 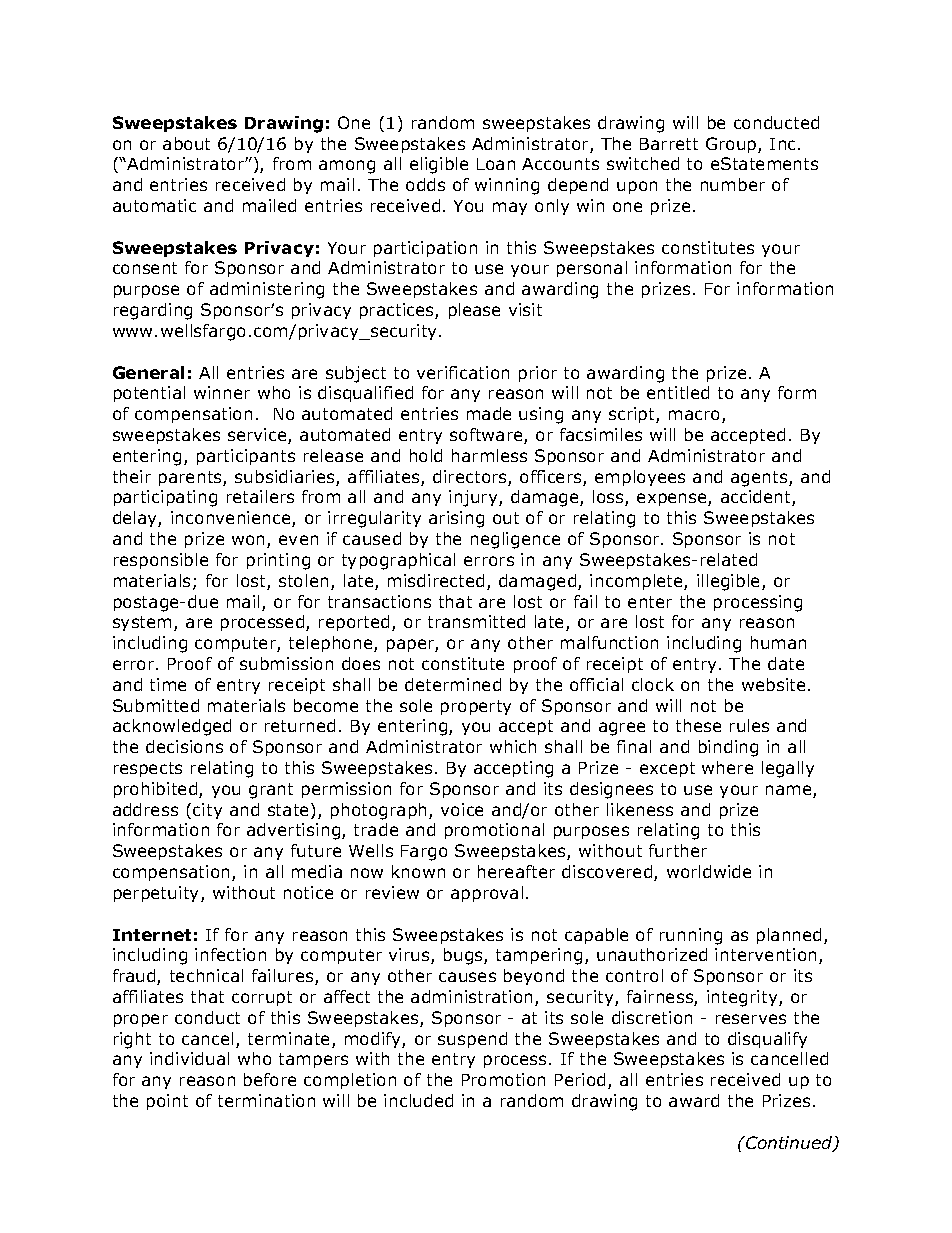 What do you see at coordinates (696, 416) in the screenshot?
I see `macro` at bounding box center [696, 416].
